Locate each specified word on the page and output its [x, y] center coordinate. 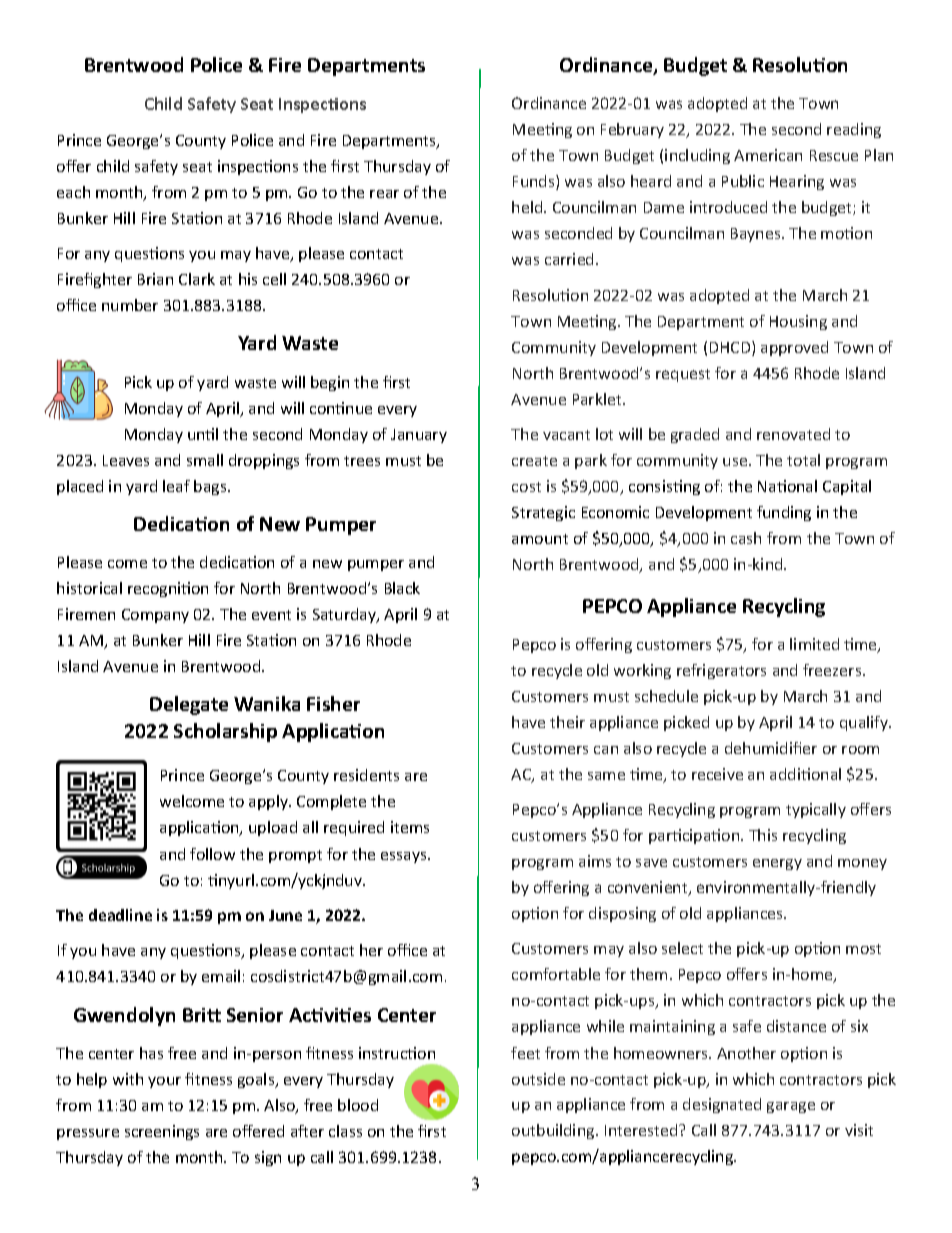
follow [212, 854]
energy [777, 864]
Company [155, 616]
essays [405, 857]
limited [814, 644]
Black [402, 588]
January [419, 436]
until [203, 434]
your [164, 1082]
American [768, 155]
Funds [535, 182]
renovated [793, 434]
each [73, 192]
